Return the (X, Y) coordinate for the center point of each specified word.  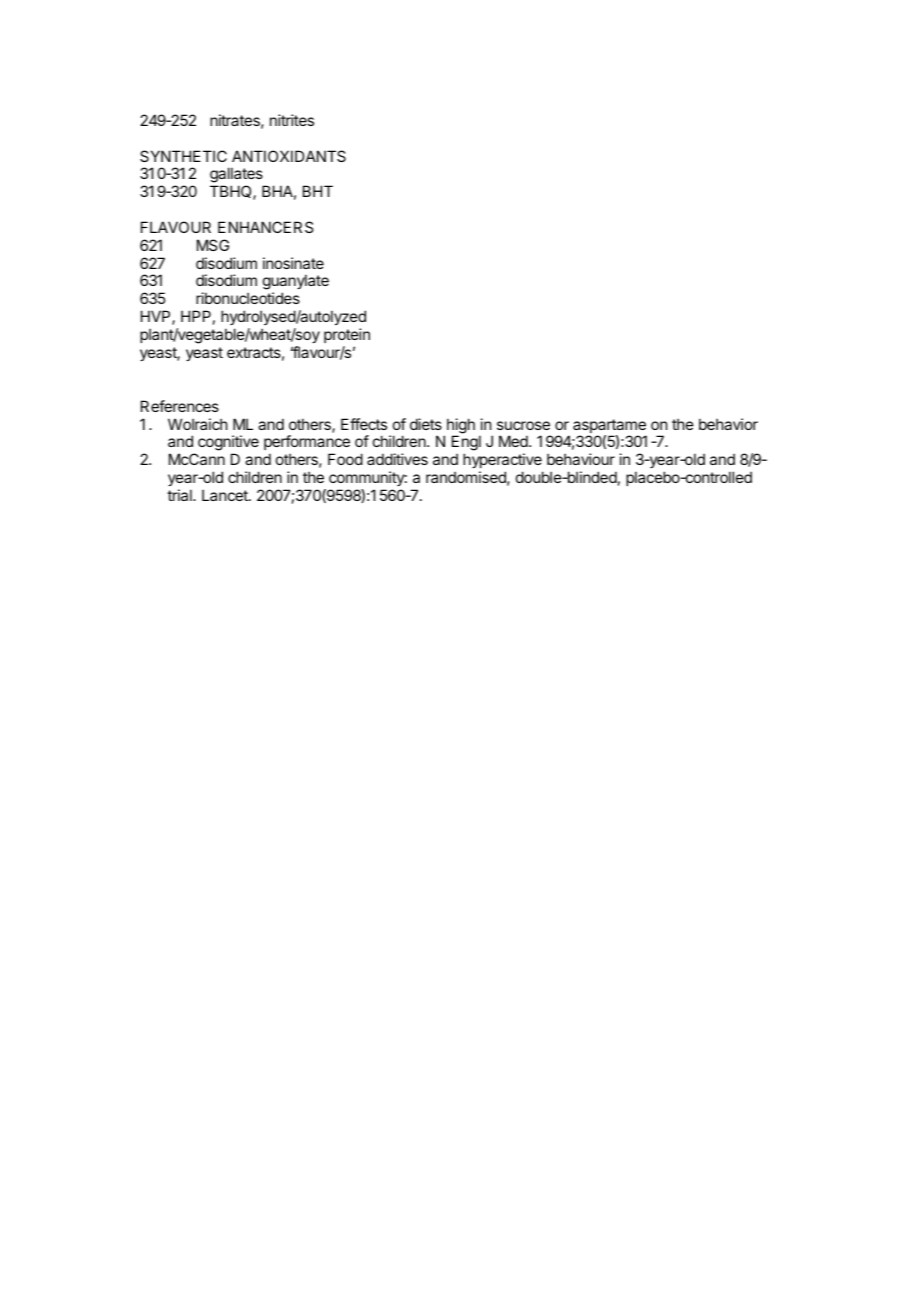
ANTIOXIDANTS (289, 156)
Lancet (226, 495)
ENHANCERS (265, 227)
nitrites (292, 120)
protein (347, 335)
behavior (728, 424)
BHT (318, 191)
